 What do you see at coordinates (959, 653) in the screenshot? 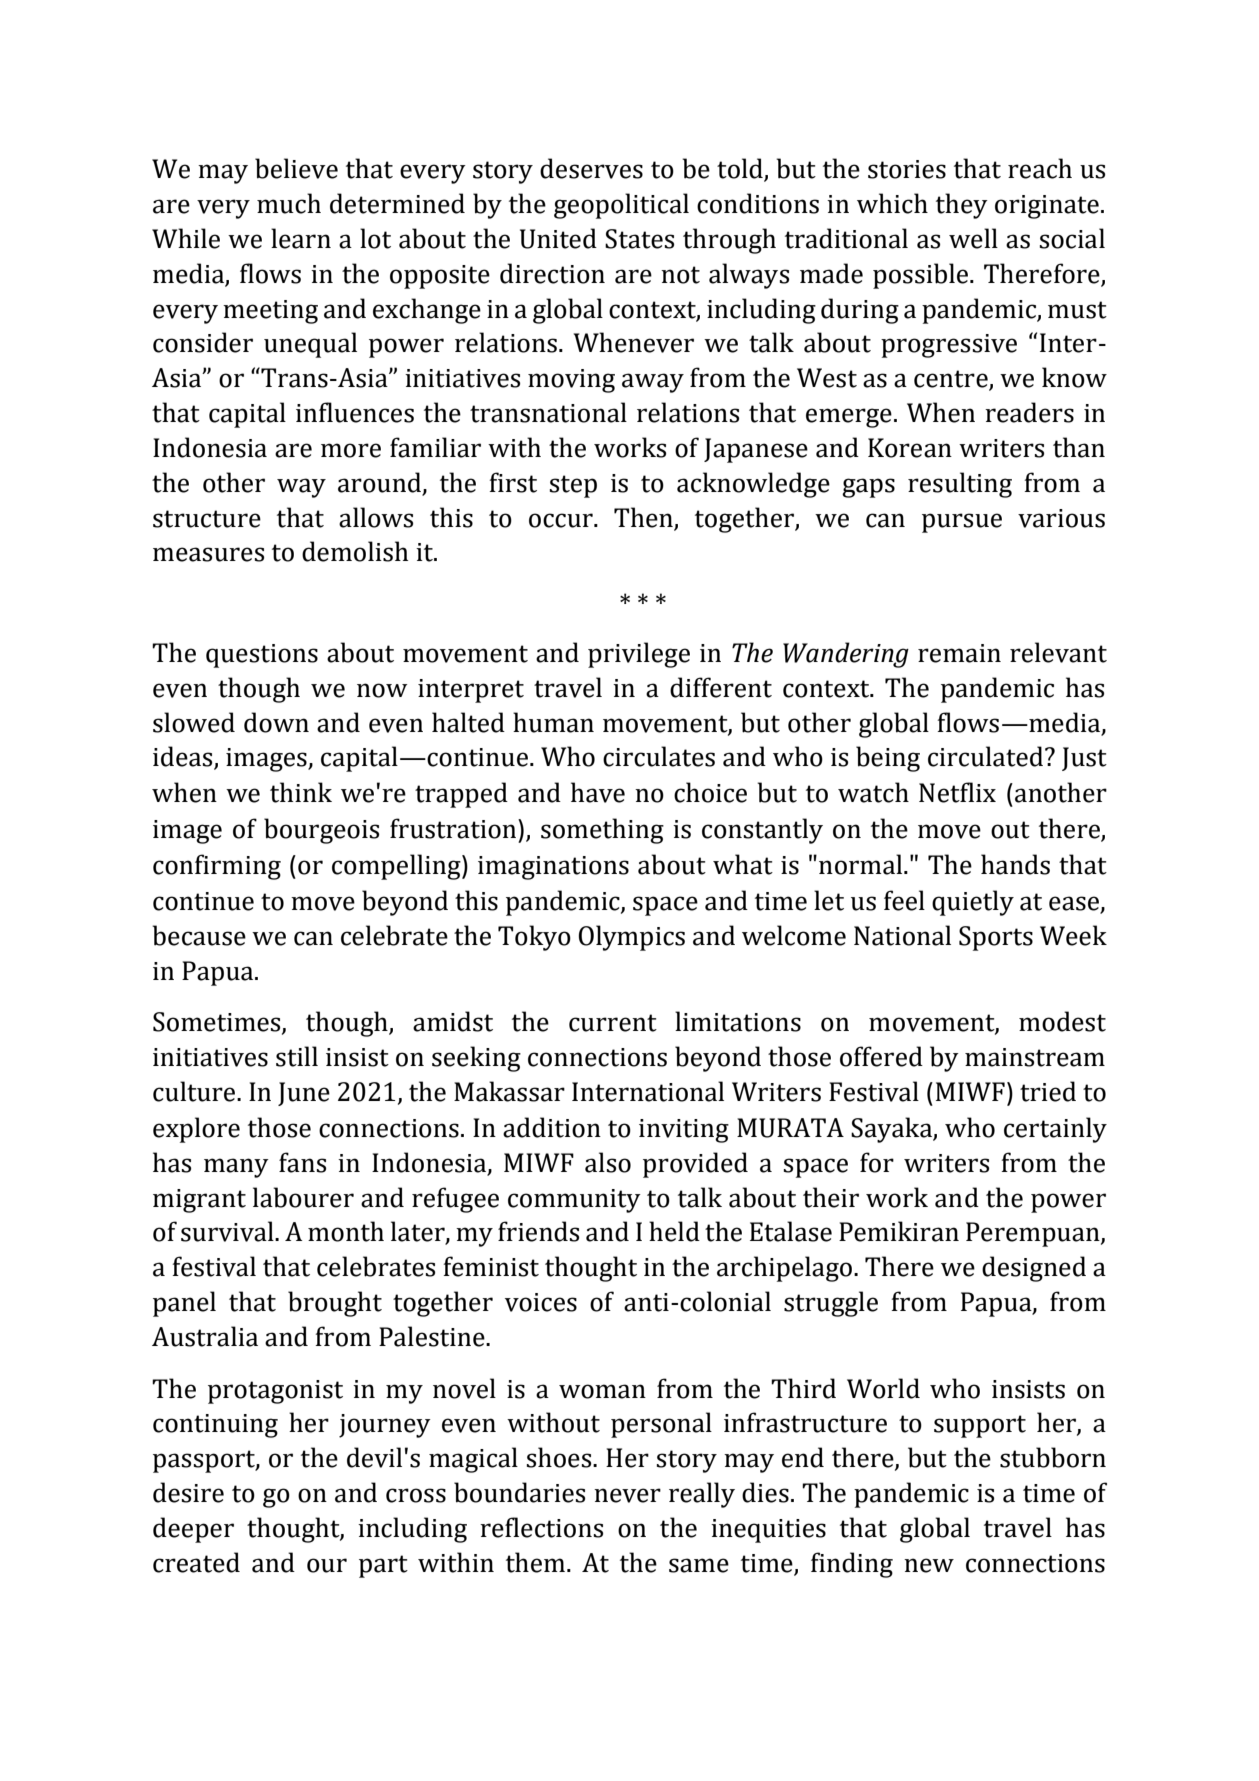
I see `remain` at bounding box center [959, 653].
